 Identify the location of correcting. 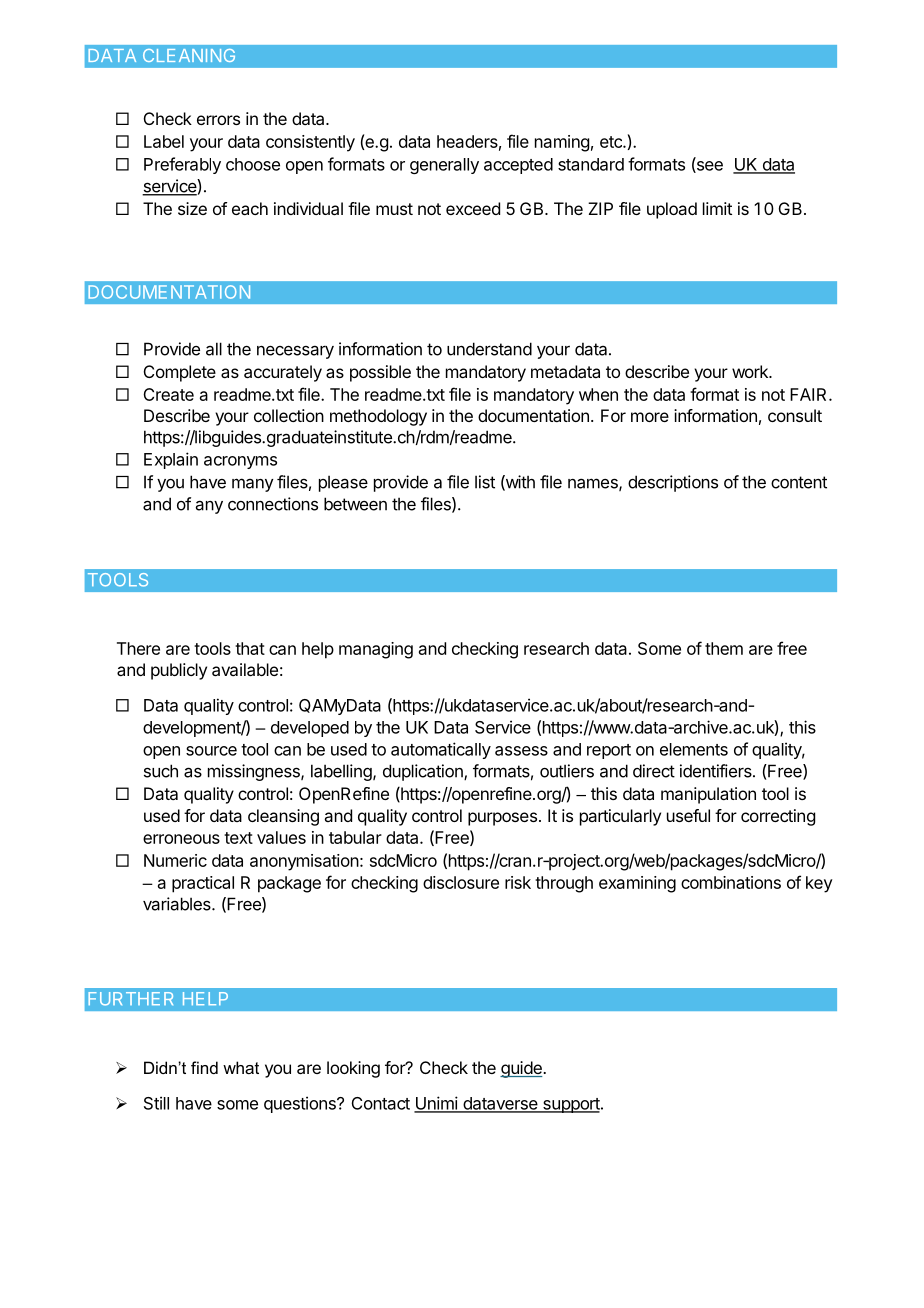
(778, 817).
